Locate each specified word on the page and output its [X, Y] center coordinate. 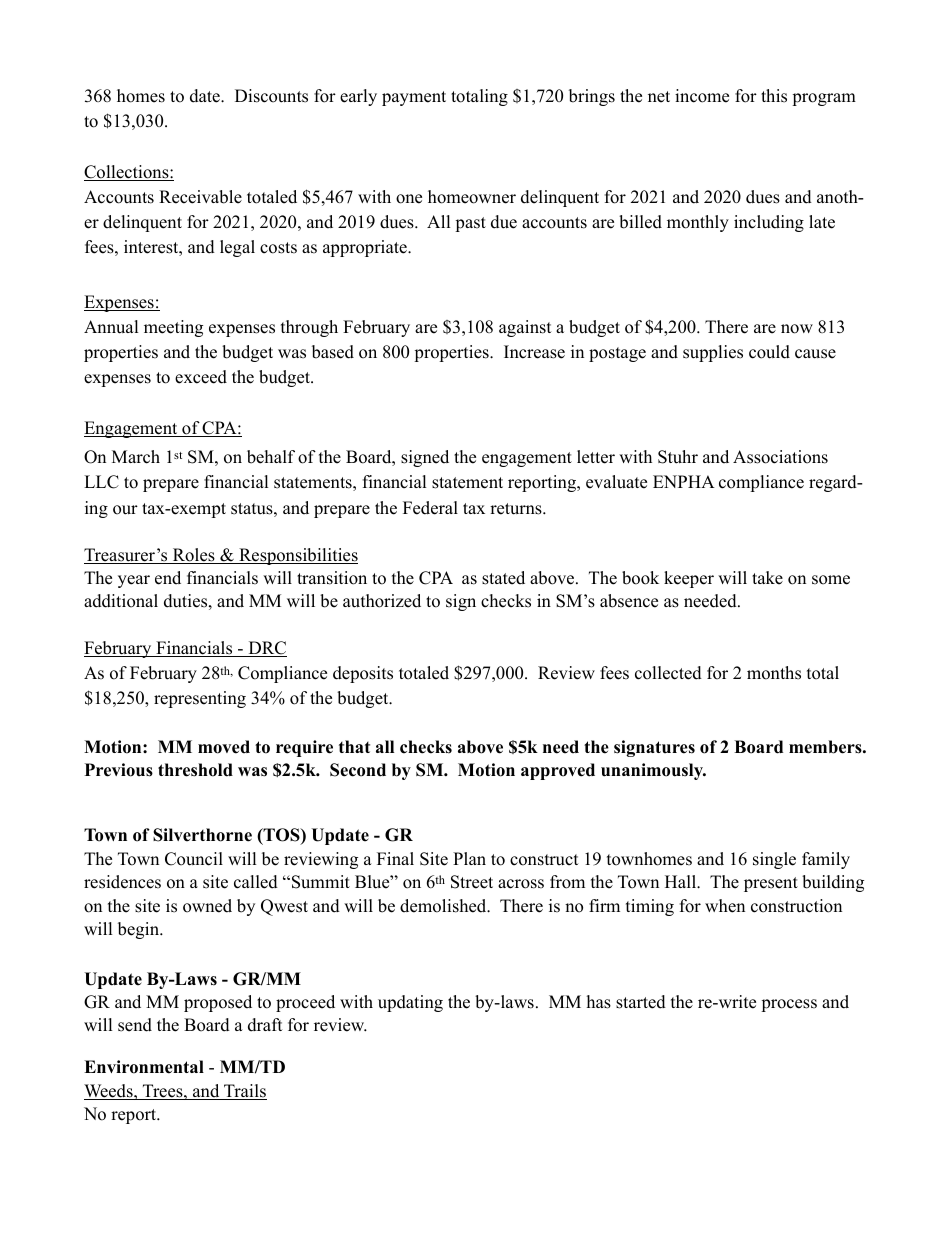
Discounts [271, 96]
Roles [194, 556]
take [767, 578]
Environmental [144, 1067]
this [774, 96]
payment [414, 98]
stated [503, 578]
